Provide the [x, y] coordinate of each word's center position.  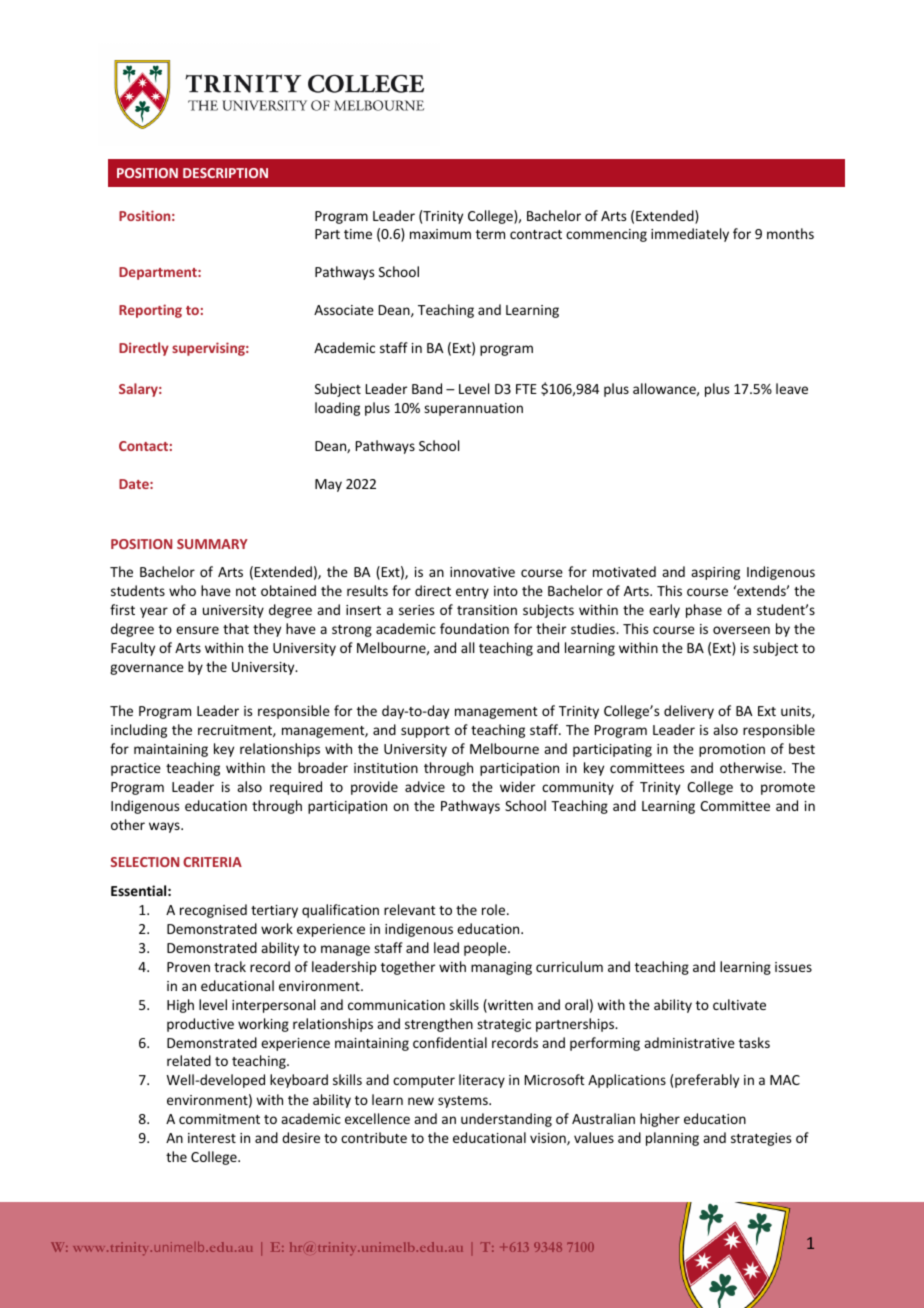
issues [793, 967]
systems [464, 1102]
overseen [741, 630]
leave [792, 388]
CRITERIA [212, 862]
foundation [474, 628]
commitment [219, 1119]
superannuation [473, 409]
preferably [707, 1081]
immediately [690, 235]
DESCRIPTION [225, 173]
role [495, 909]
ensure [197, 630]
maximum [440, 234]
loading [337, 409]
